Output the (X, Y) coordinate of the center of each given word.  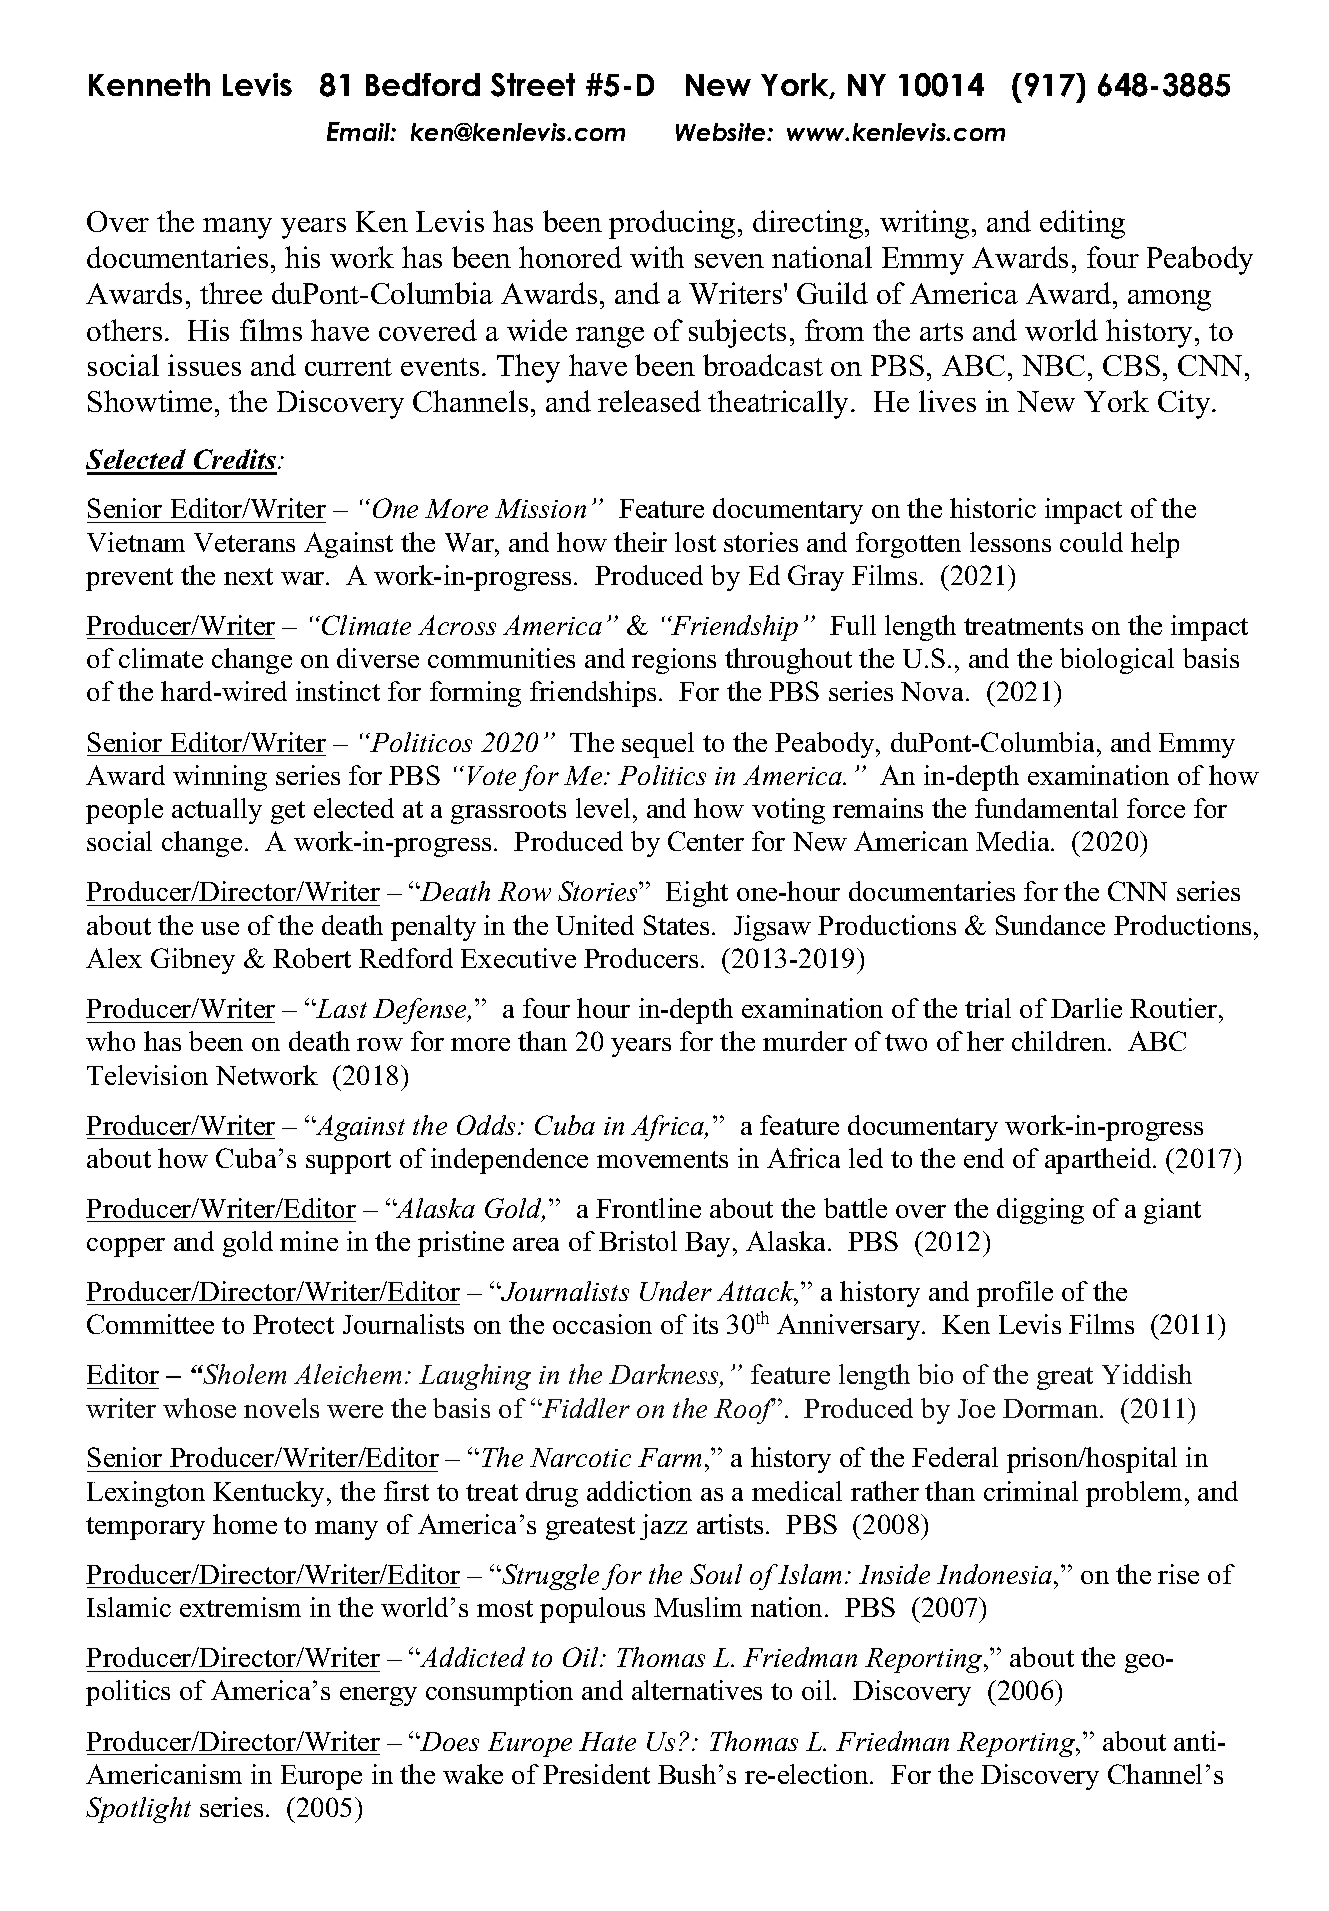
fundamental (1046, 808)
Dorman (1052, 1408)
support (348, 1162)
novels (281, 1408)
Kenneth (149, 84)
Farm (669, 1457)
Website (722, 132)
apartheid (1099, 1161)
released (649, 401)
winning (220, 778)
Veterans (244, 542)
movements (662, 1159)
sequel (658, 745)
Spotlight (138, 1810)
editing (1082, 224)
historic (993, 508)
